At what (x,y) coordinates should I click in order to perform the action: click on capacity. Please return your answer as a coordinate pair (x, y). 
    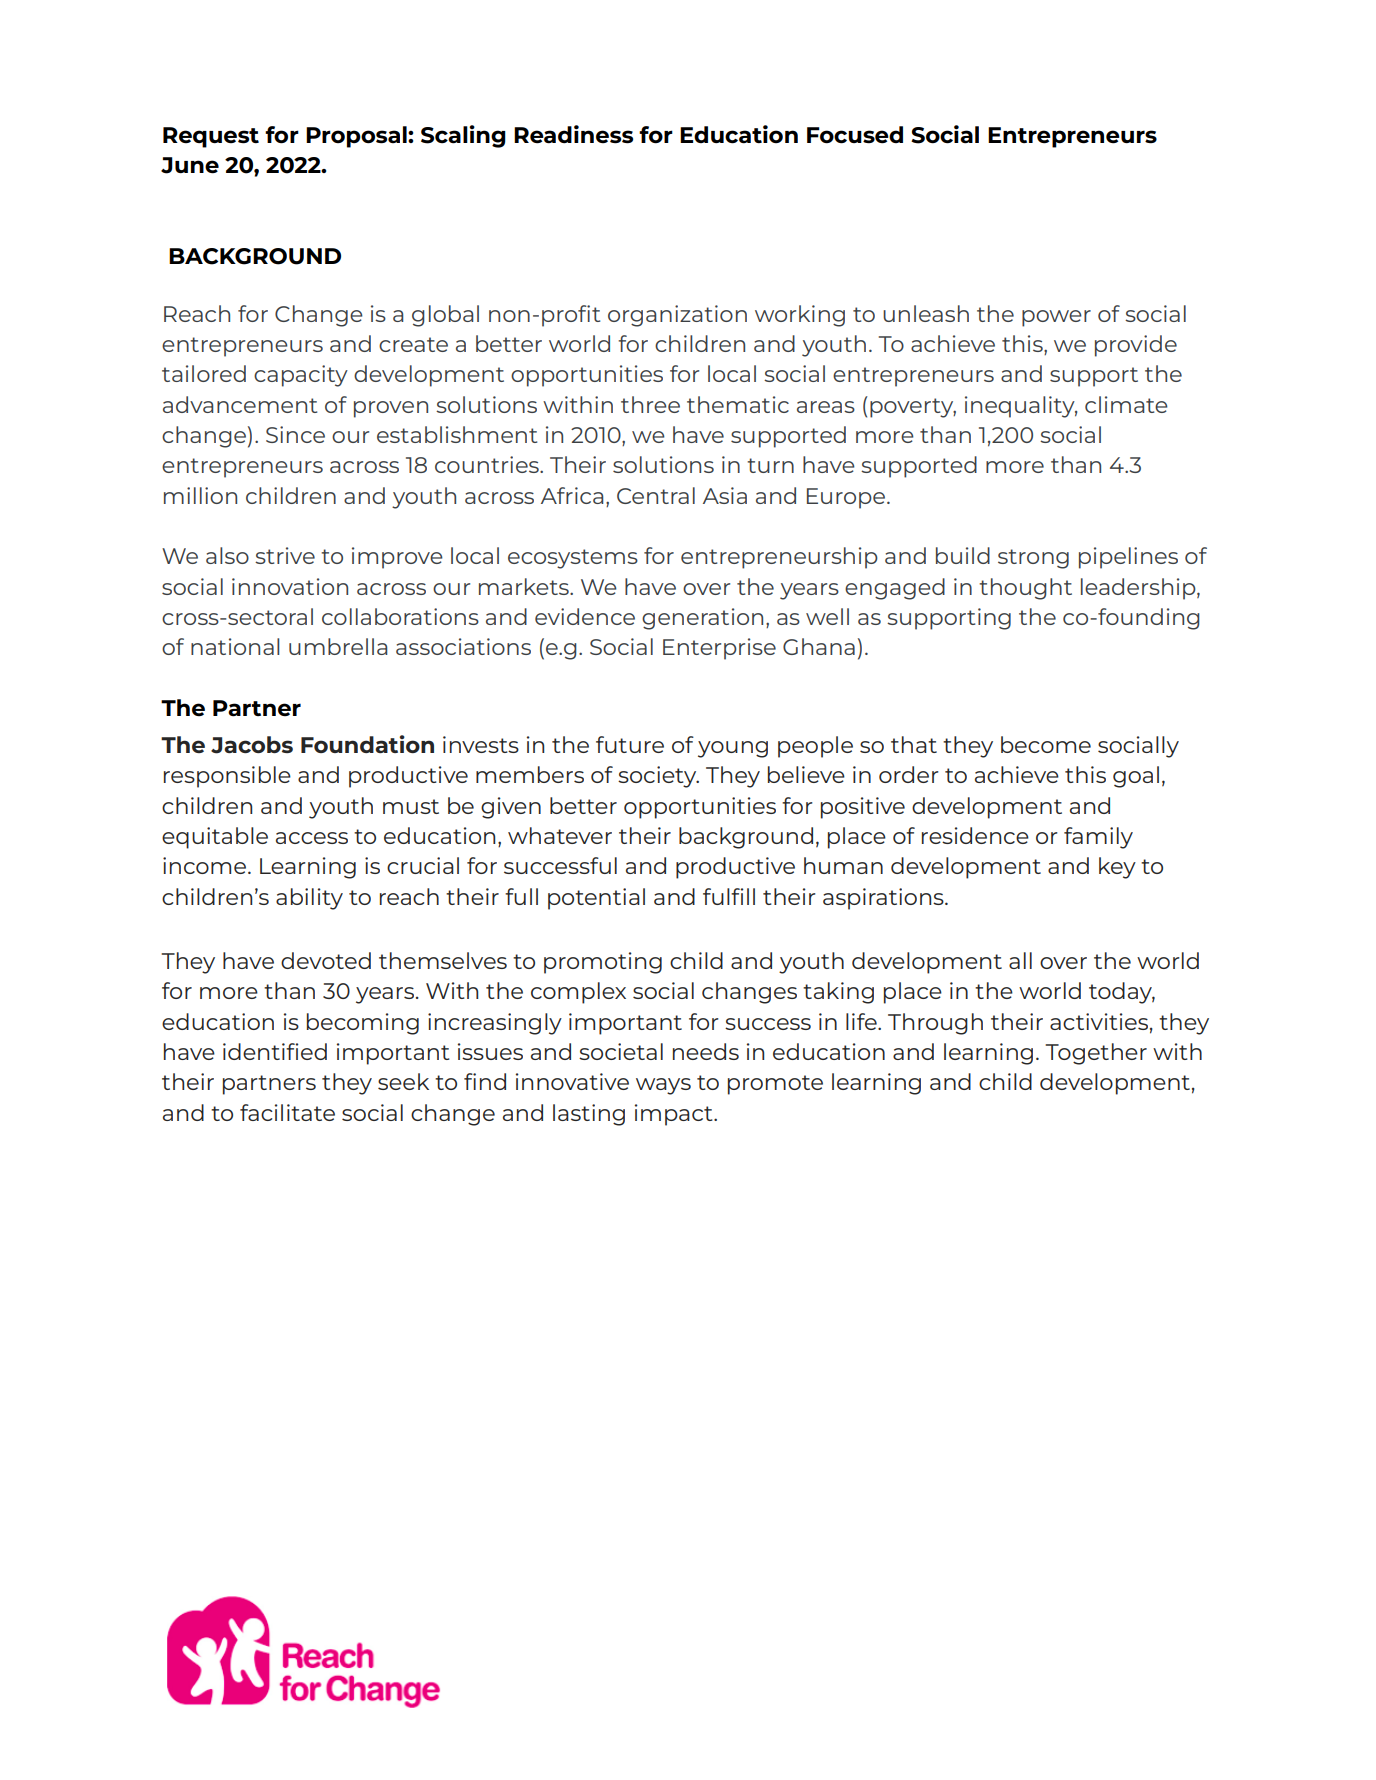
    Looking at the image, I should click on (301, 376).
